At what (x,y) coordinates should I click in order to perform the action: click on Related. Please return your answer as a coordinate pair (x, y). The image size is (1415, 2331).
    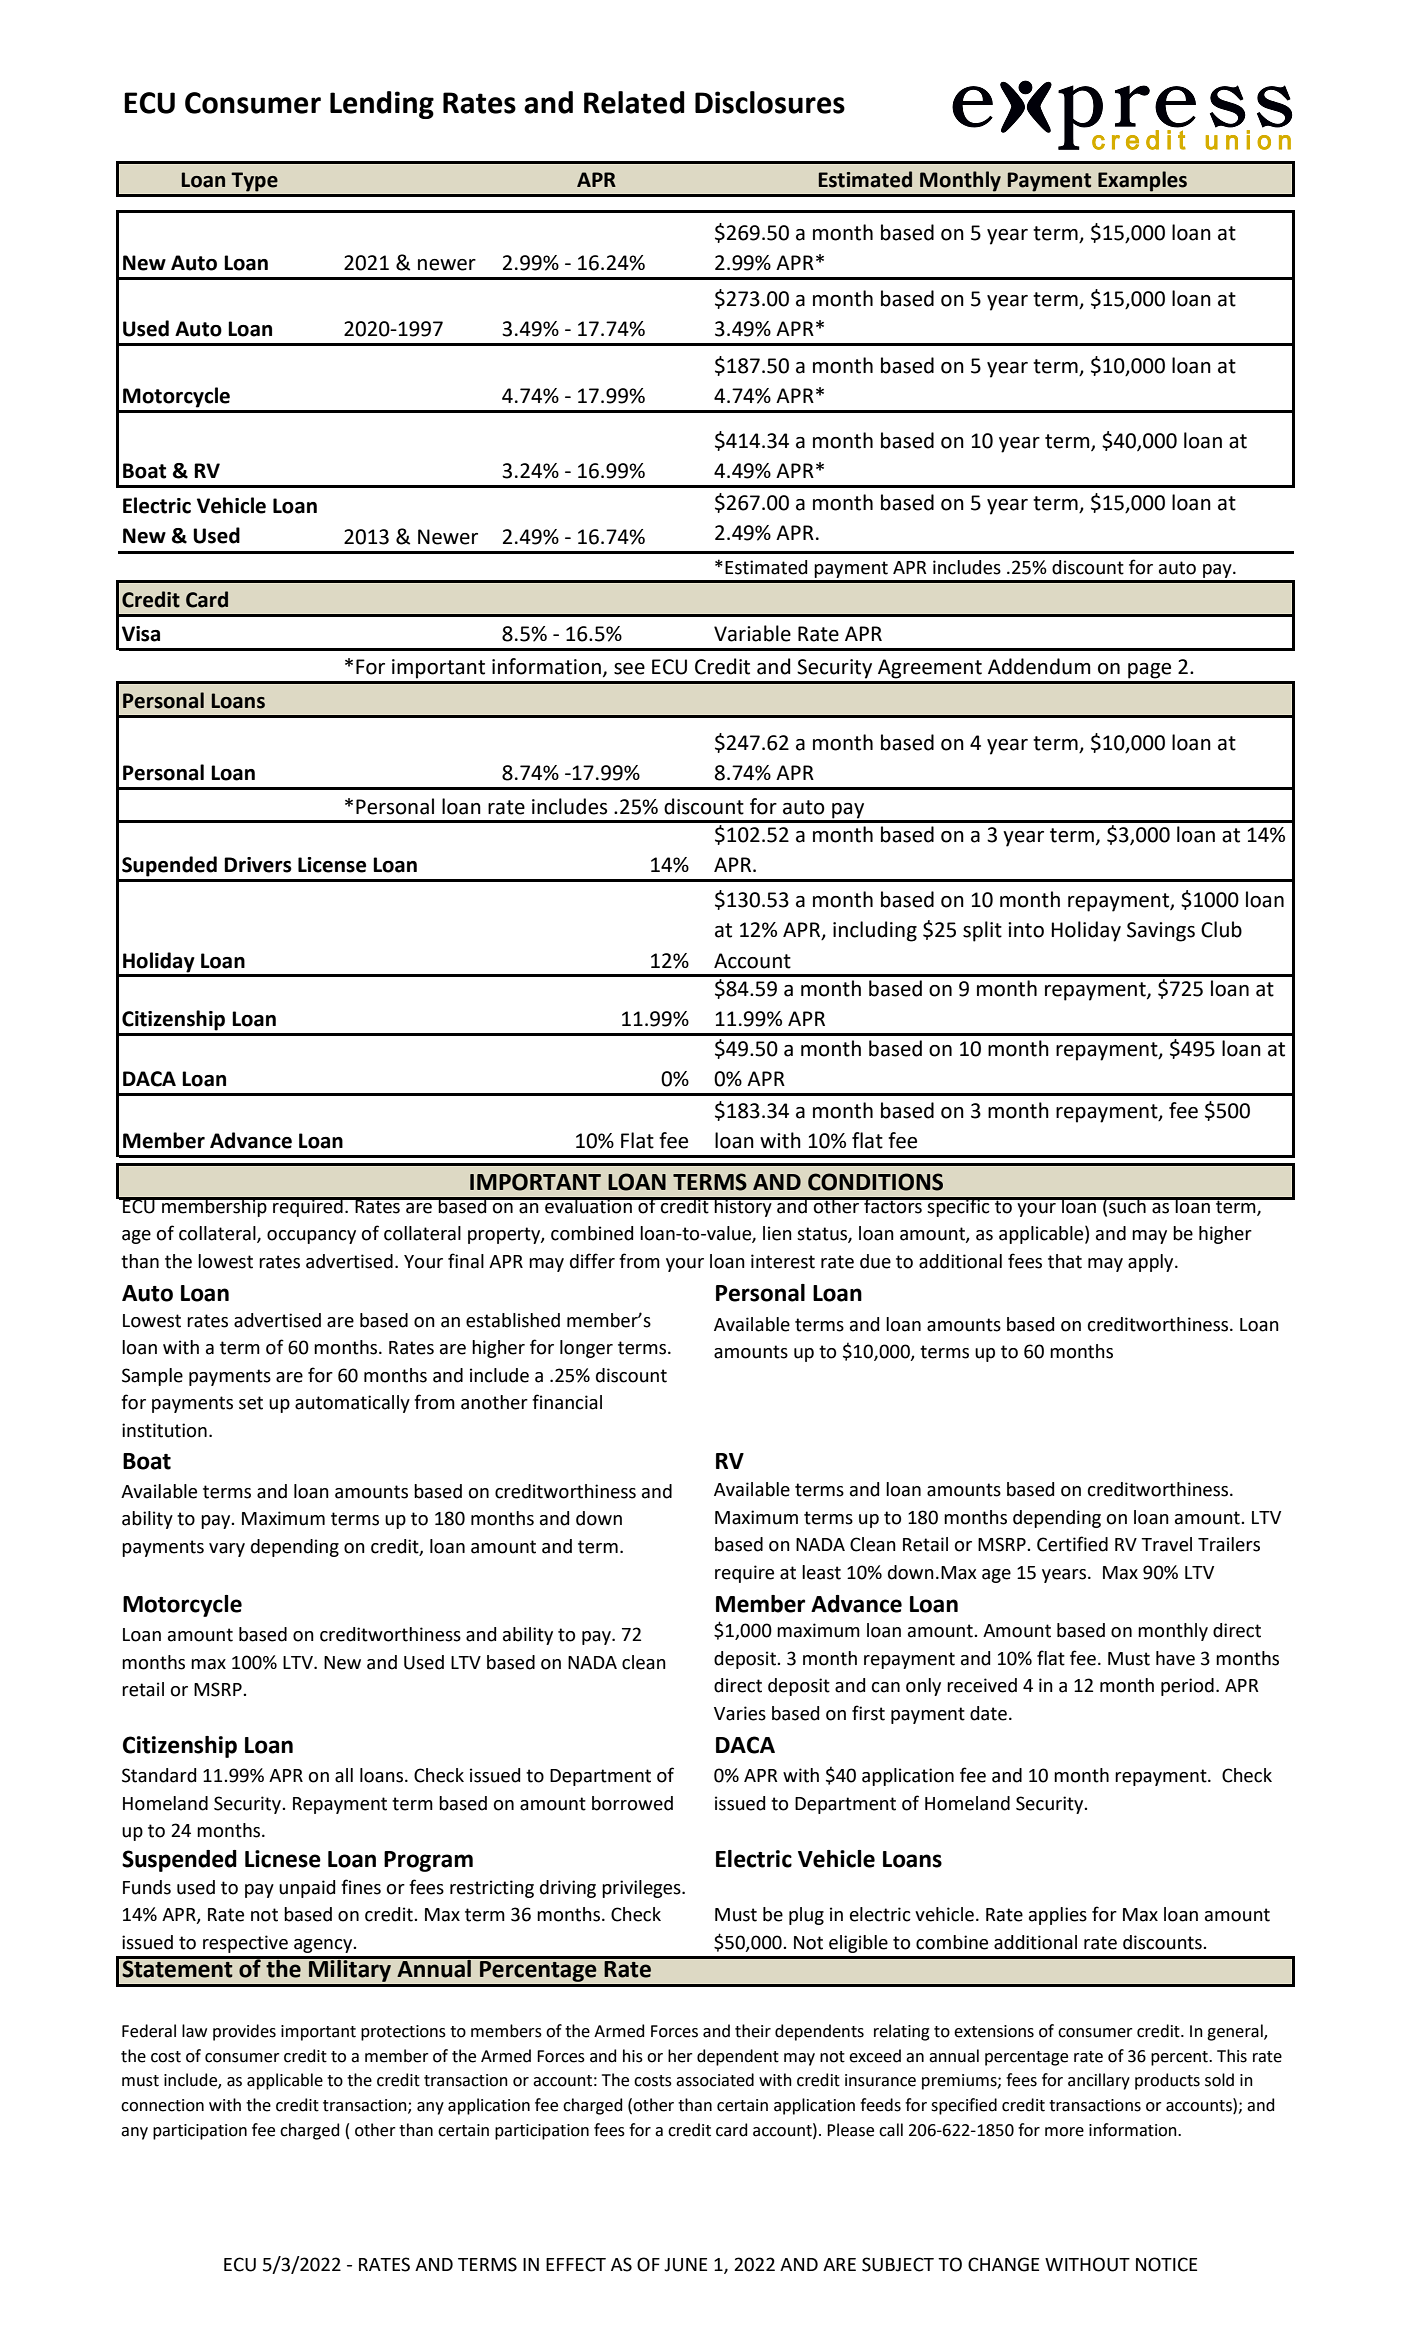
    Looking at the image, I should click on (634, 102).
